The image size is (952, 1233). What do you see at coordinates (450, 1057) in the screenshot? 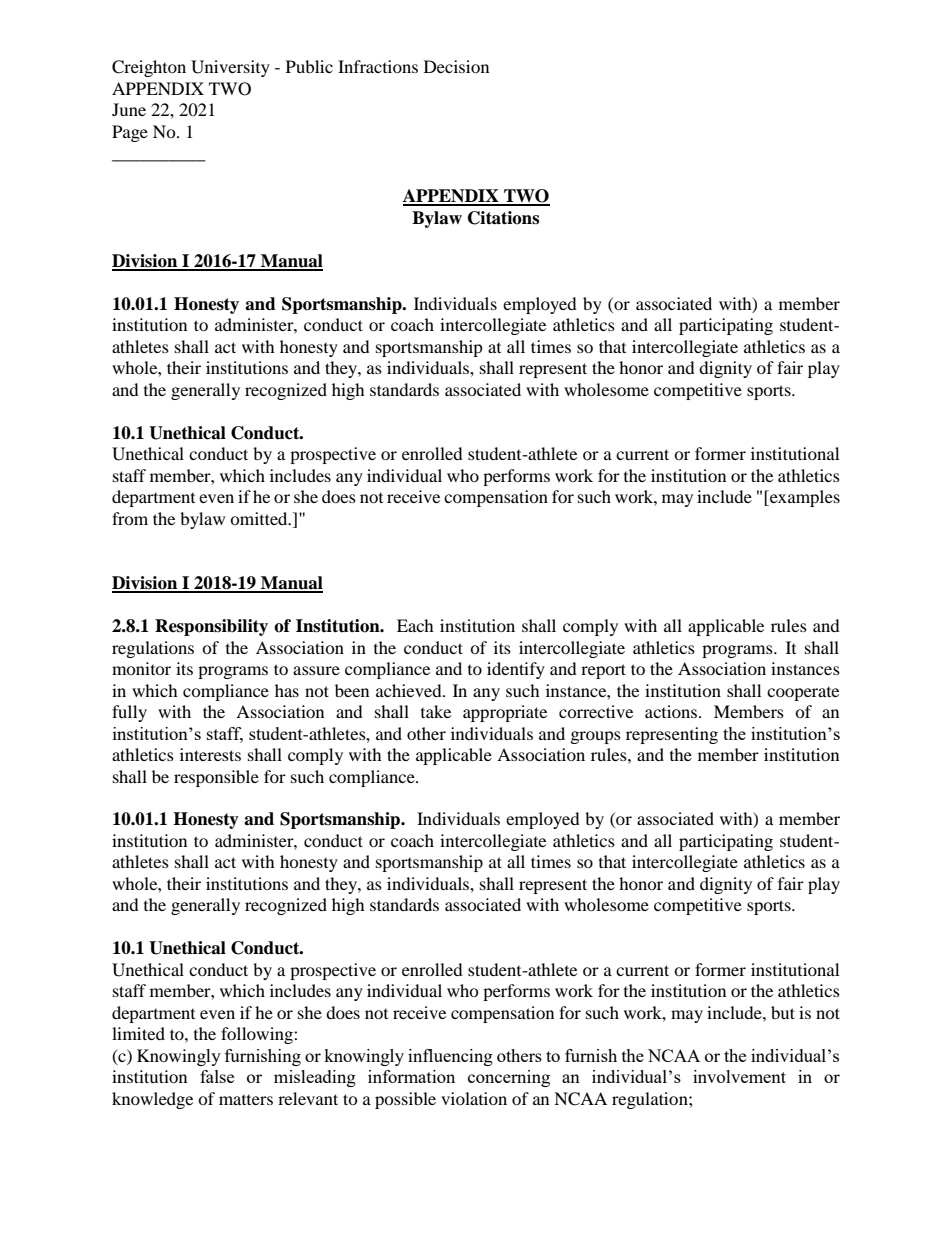
I see `influencing` at bounding box center [450, 1057].
